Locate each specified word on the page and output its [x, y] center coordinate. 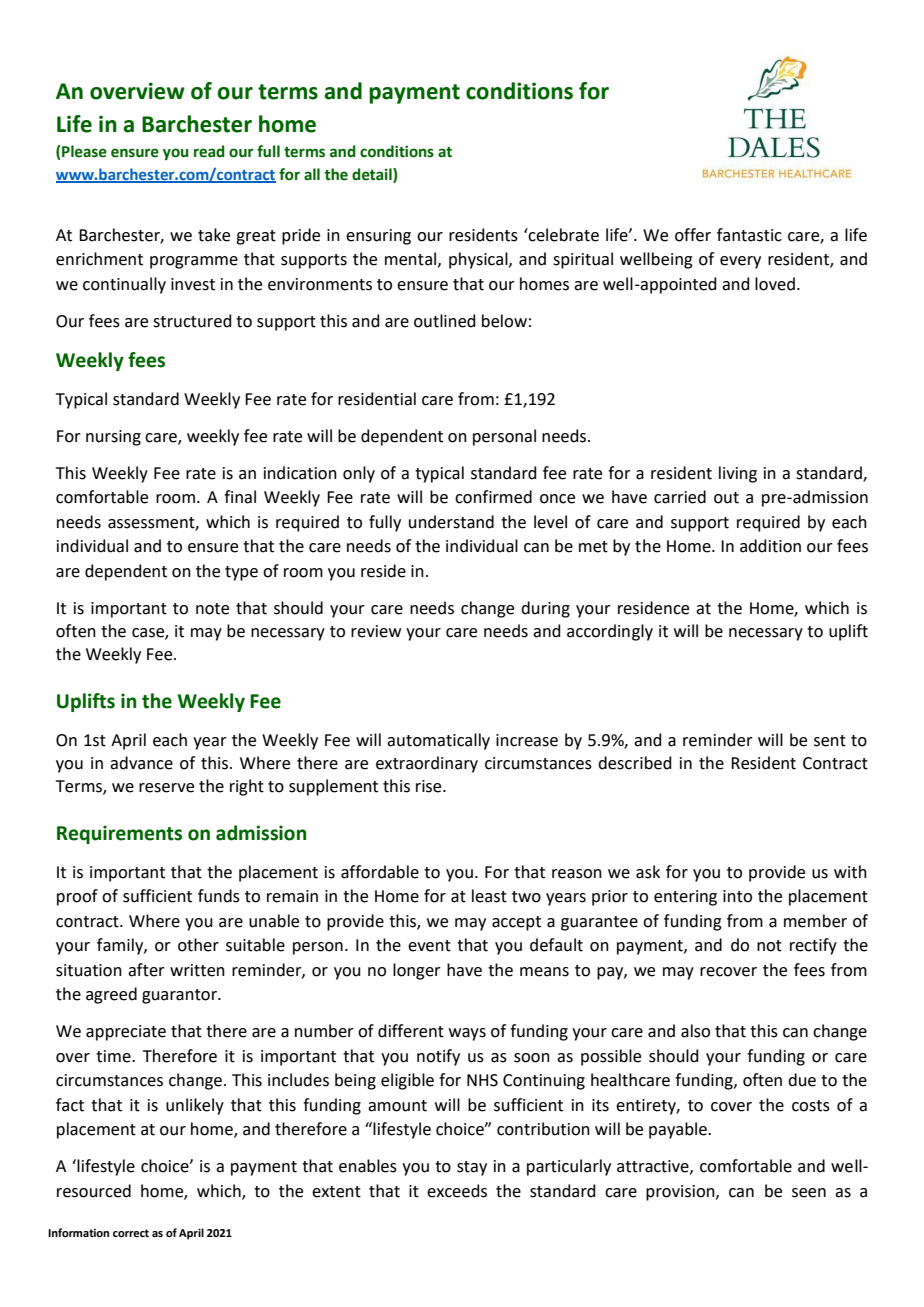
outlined [445, 321]
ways [467, 1034]
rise [430, 786]
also [695, 1031]
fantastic [749, 235]
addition [770, 546]
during [545, 609]
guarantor [180, 996]
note [212, 609]
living [738, 474]
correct [131, 1233]
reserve [166, 788]
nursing [113, 438]
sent [830, 741]
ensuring [378, 237]
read [209, 151]
